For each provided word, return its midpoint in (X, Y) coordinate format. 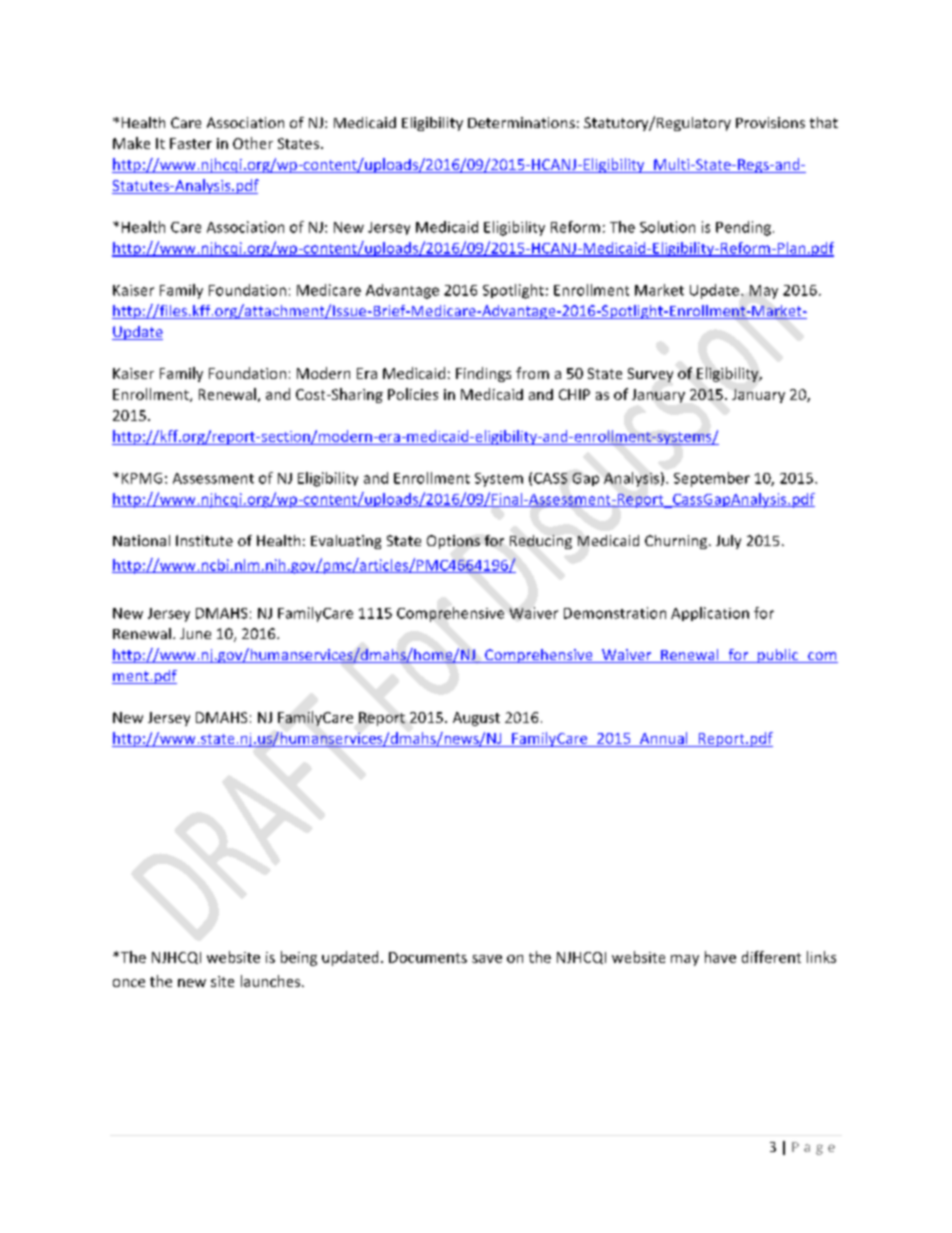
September (712, 479)
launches (272, 981)
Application (710, 614)
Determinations (521, 122)
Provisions (770, 122)
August (476, 719)
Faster (191, 143)
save (487, 959)
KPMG (142, 478)
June (195, 633)
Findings (483, 374)
